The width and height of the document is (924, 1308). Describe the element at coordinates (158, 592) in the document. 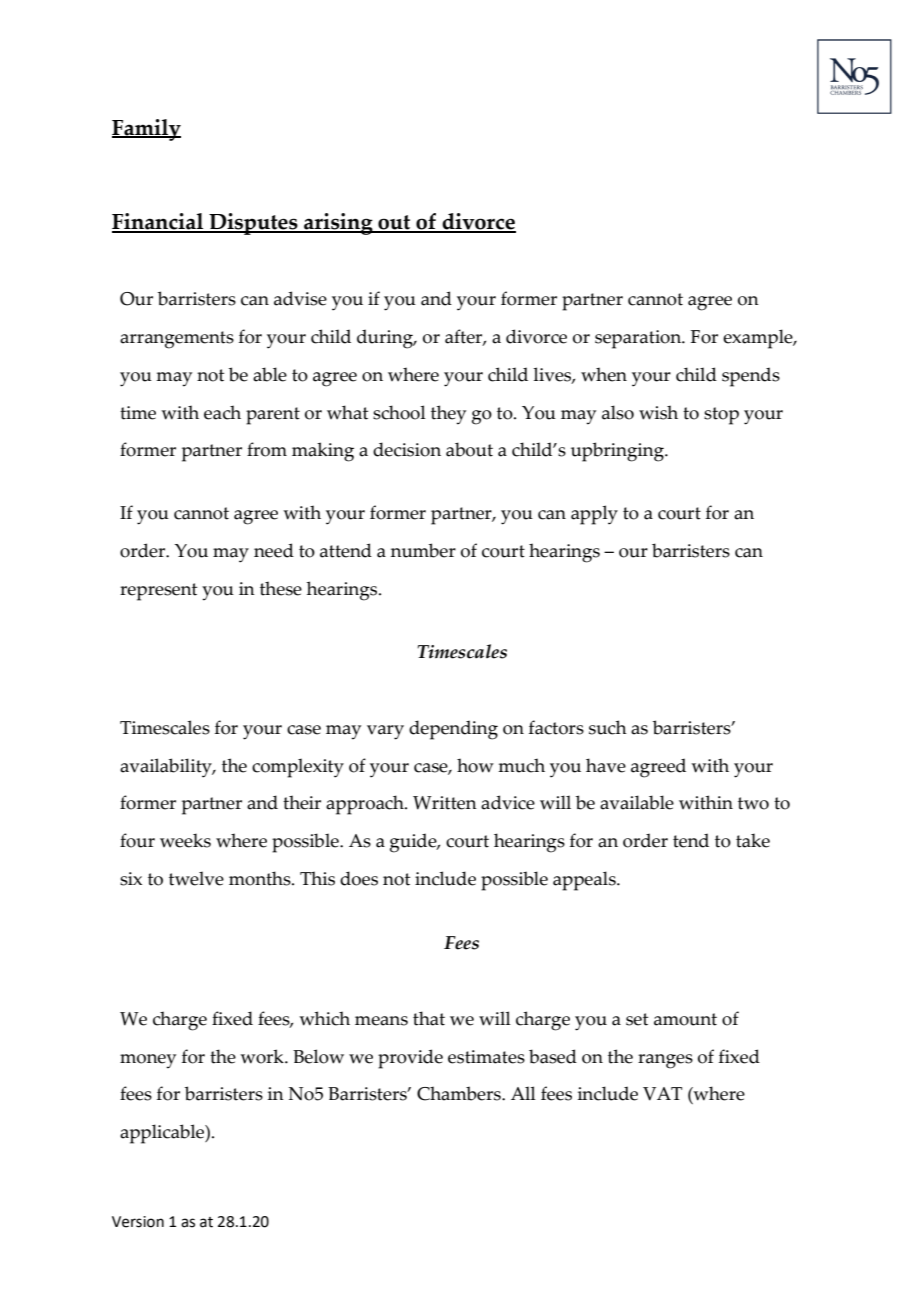

I see `represent` at that location.
